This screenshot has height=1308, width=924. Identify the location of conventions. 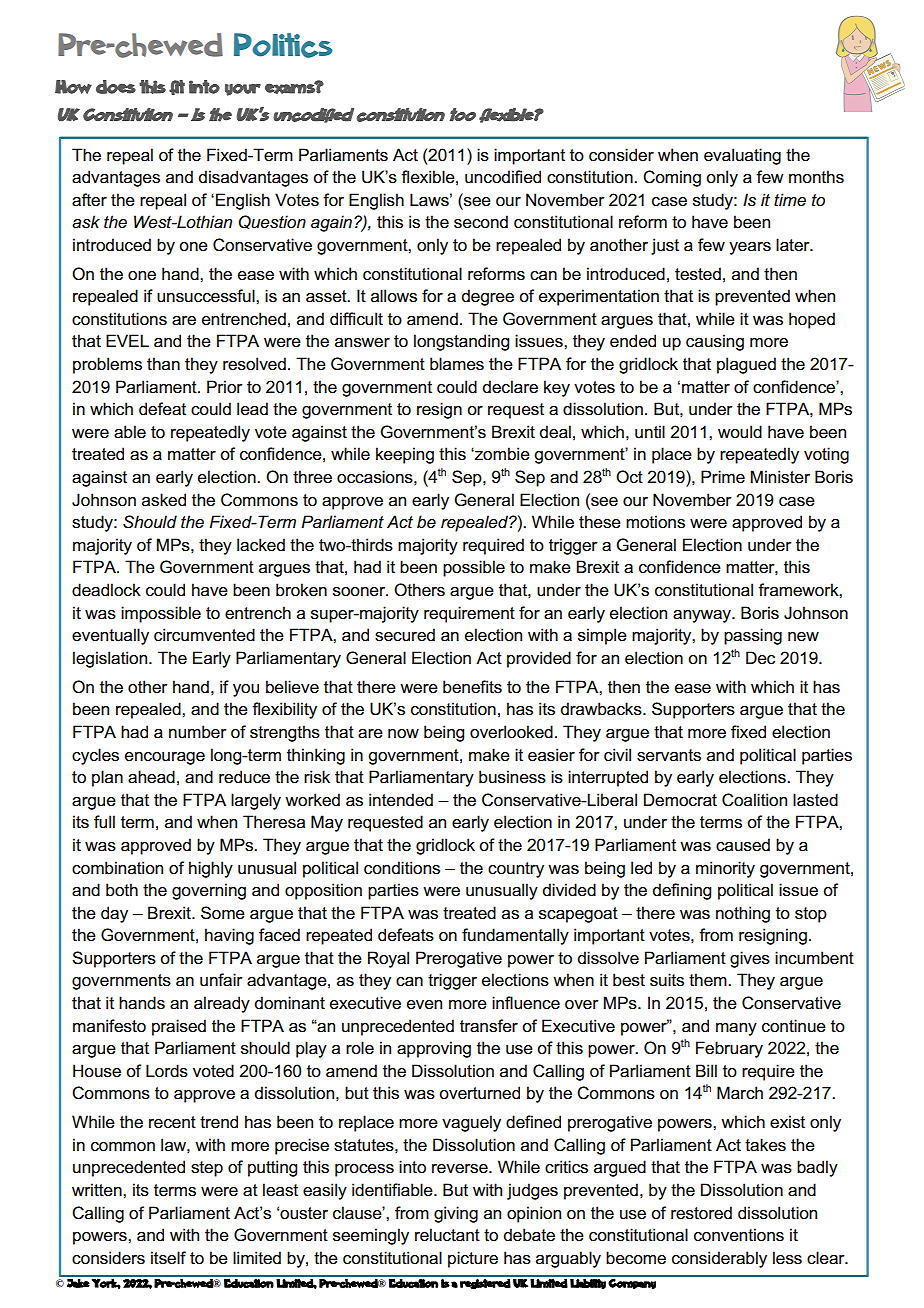
(739, 1235).
